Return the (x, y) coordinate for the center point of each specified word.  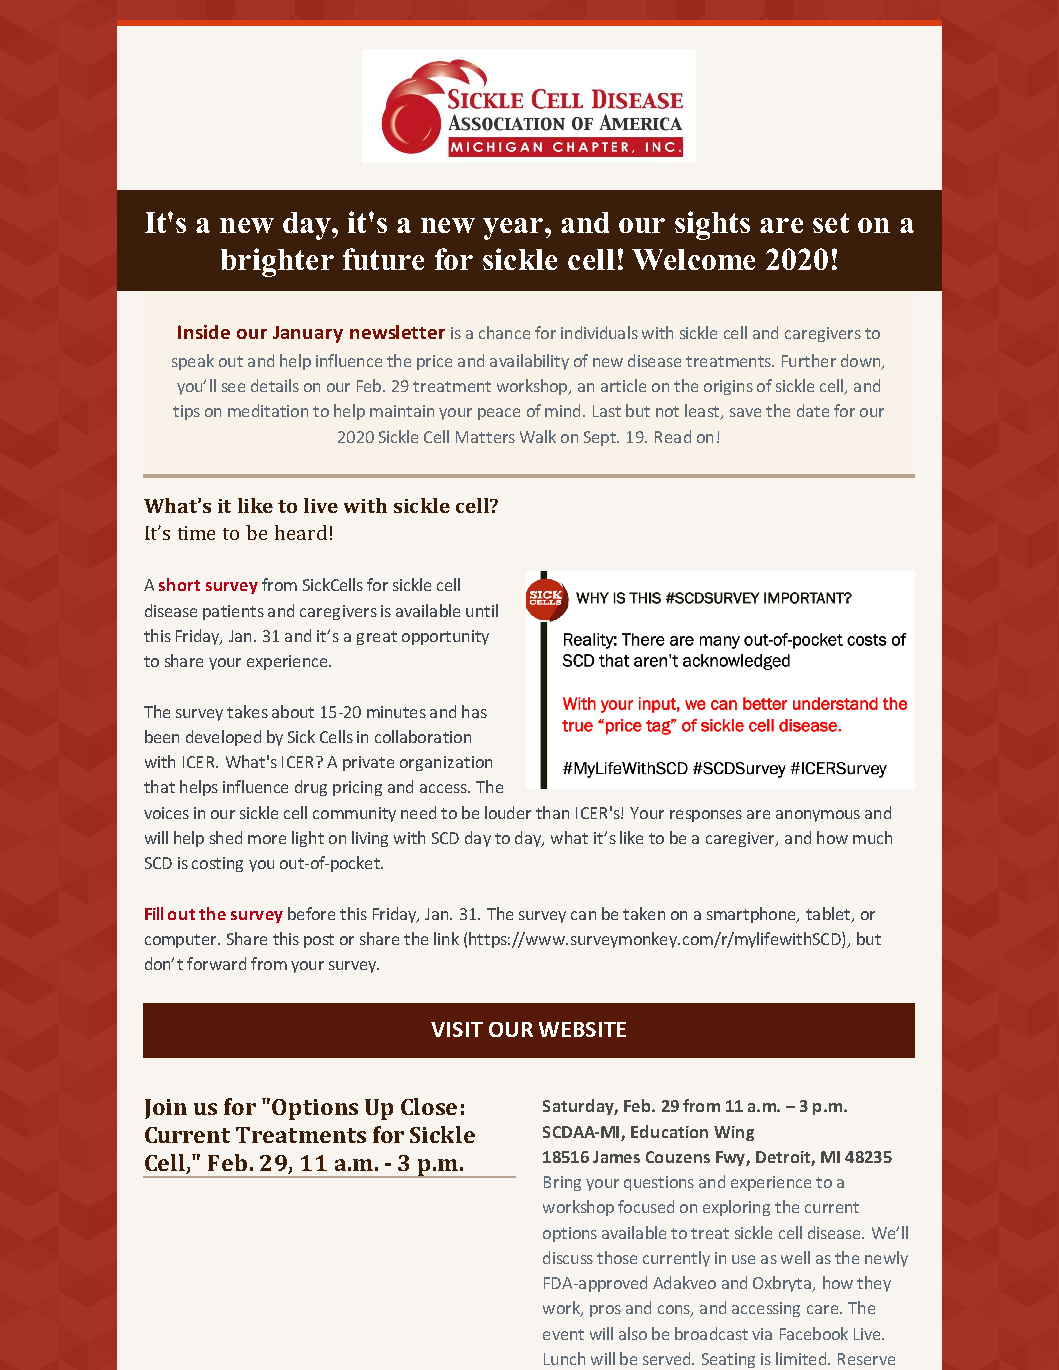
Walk (538, 436)
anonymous (818, 816)
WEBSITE (582, 1029)
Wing (734, 1133)
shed (226, 837)
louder (508, 812)
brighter (277, 262)
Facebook (814, 1333)
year (513, 229)
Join (166, 1109)
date (813, 410)
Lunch (564, 1358)
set (831, 223)
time (196, 533)
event (563, 1334)
